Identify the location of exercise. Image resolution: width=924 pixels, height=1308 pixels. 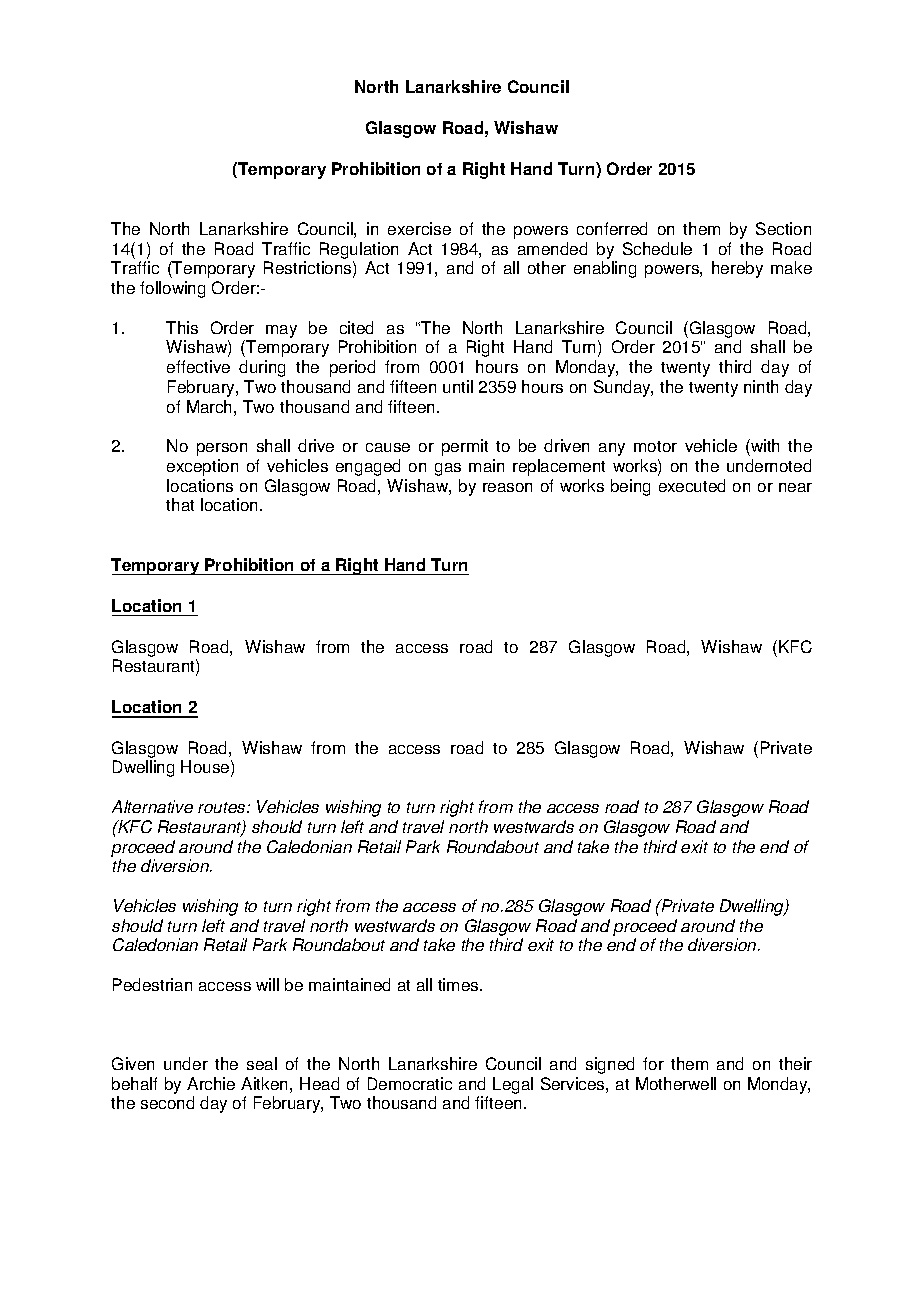
(419, 228).
